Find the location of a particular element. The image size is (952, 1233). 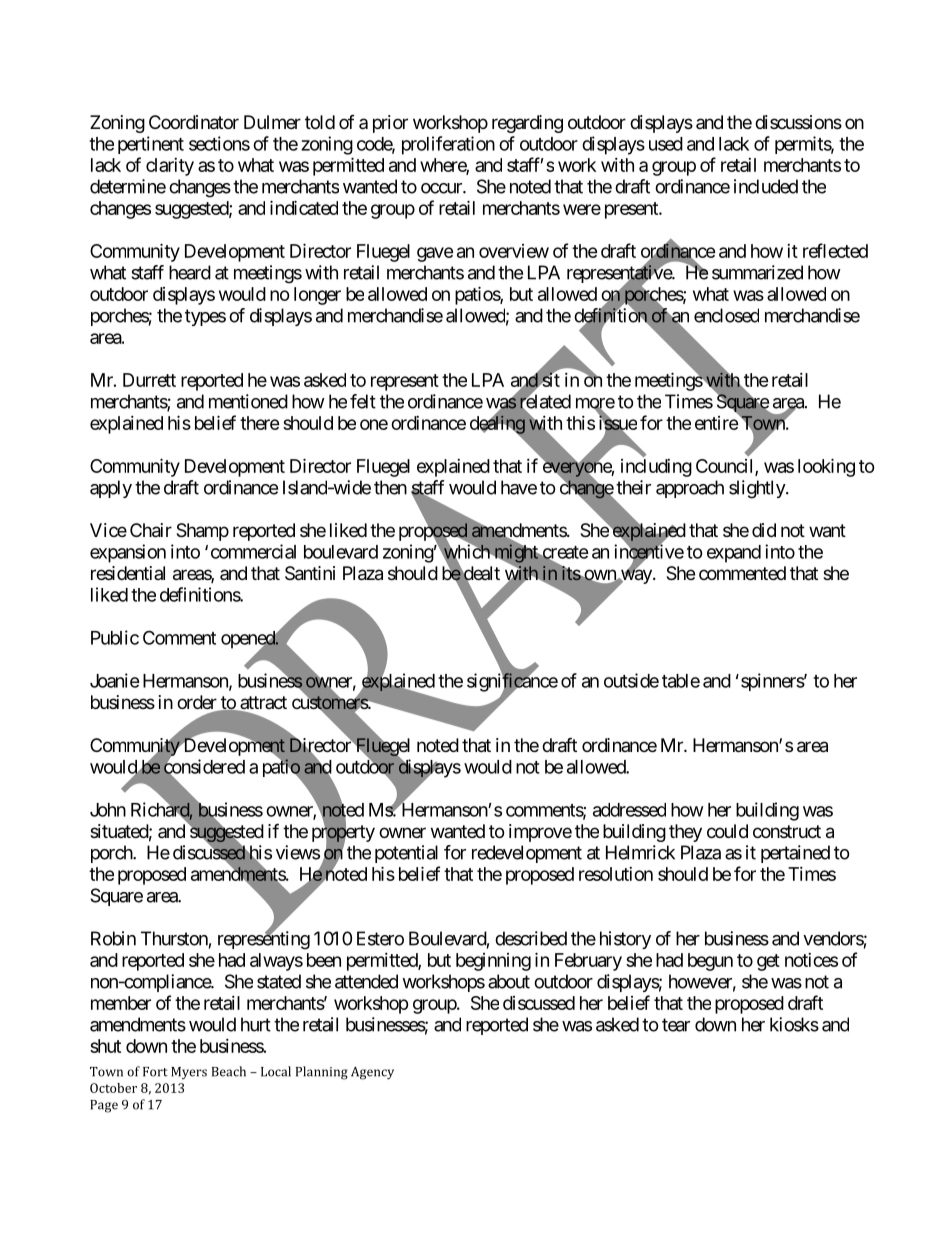

felt is located at coordinates (363, 401).
